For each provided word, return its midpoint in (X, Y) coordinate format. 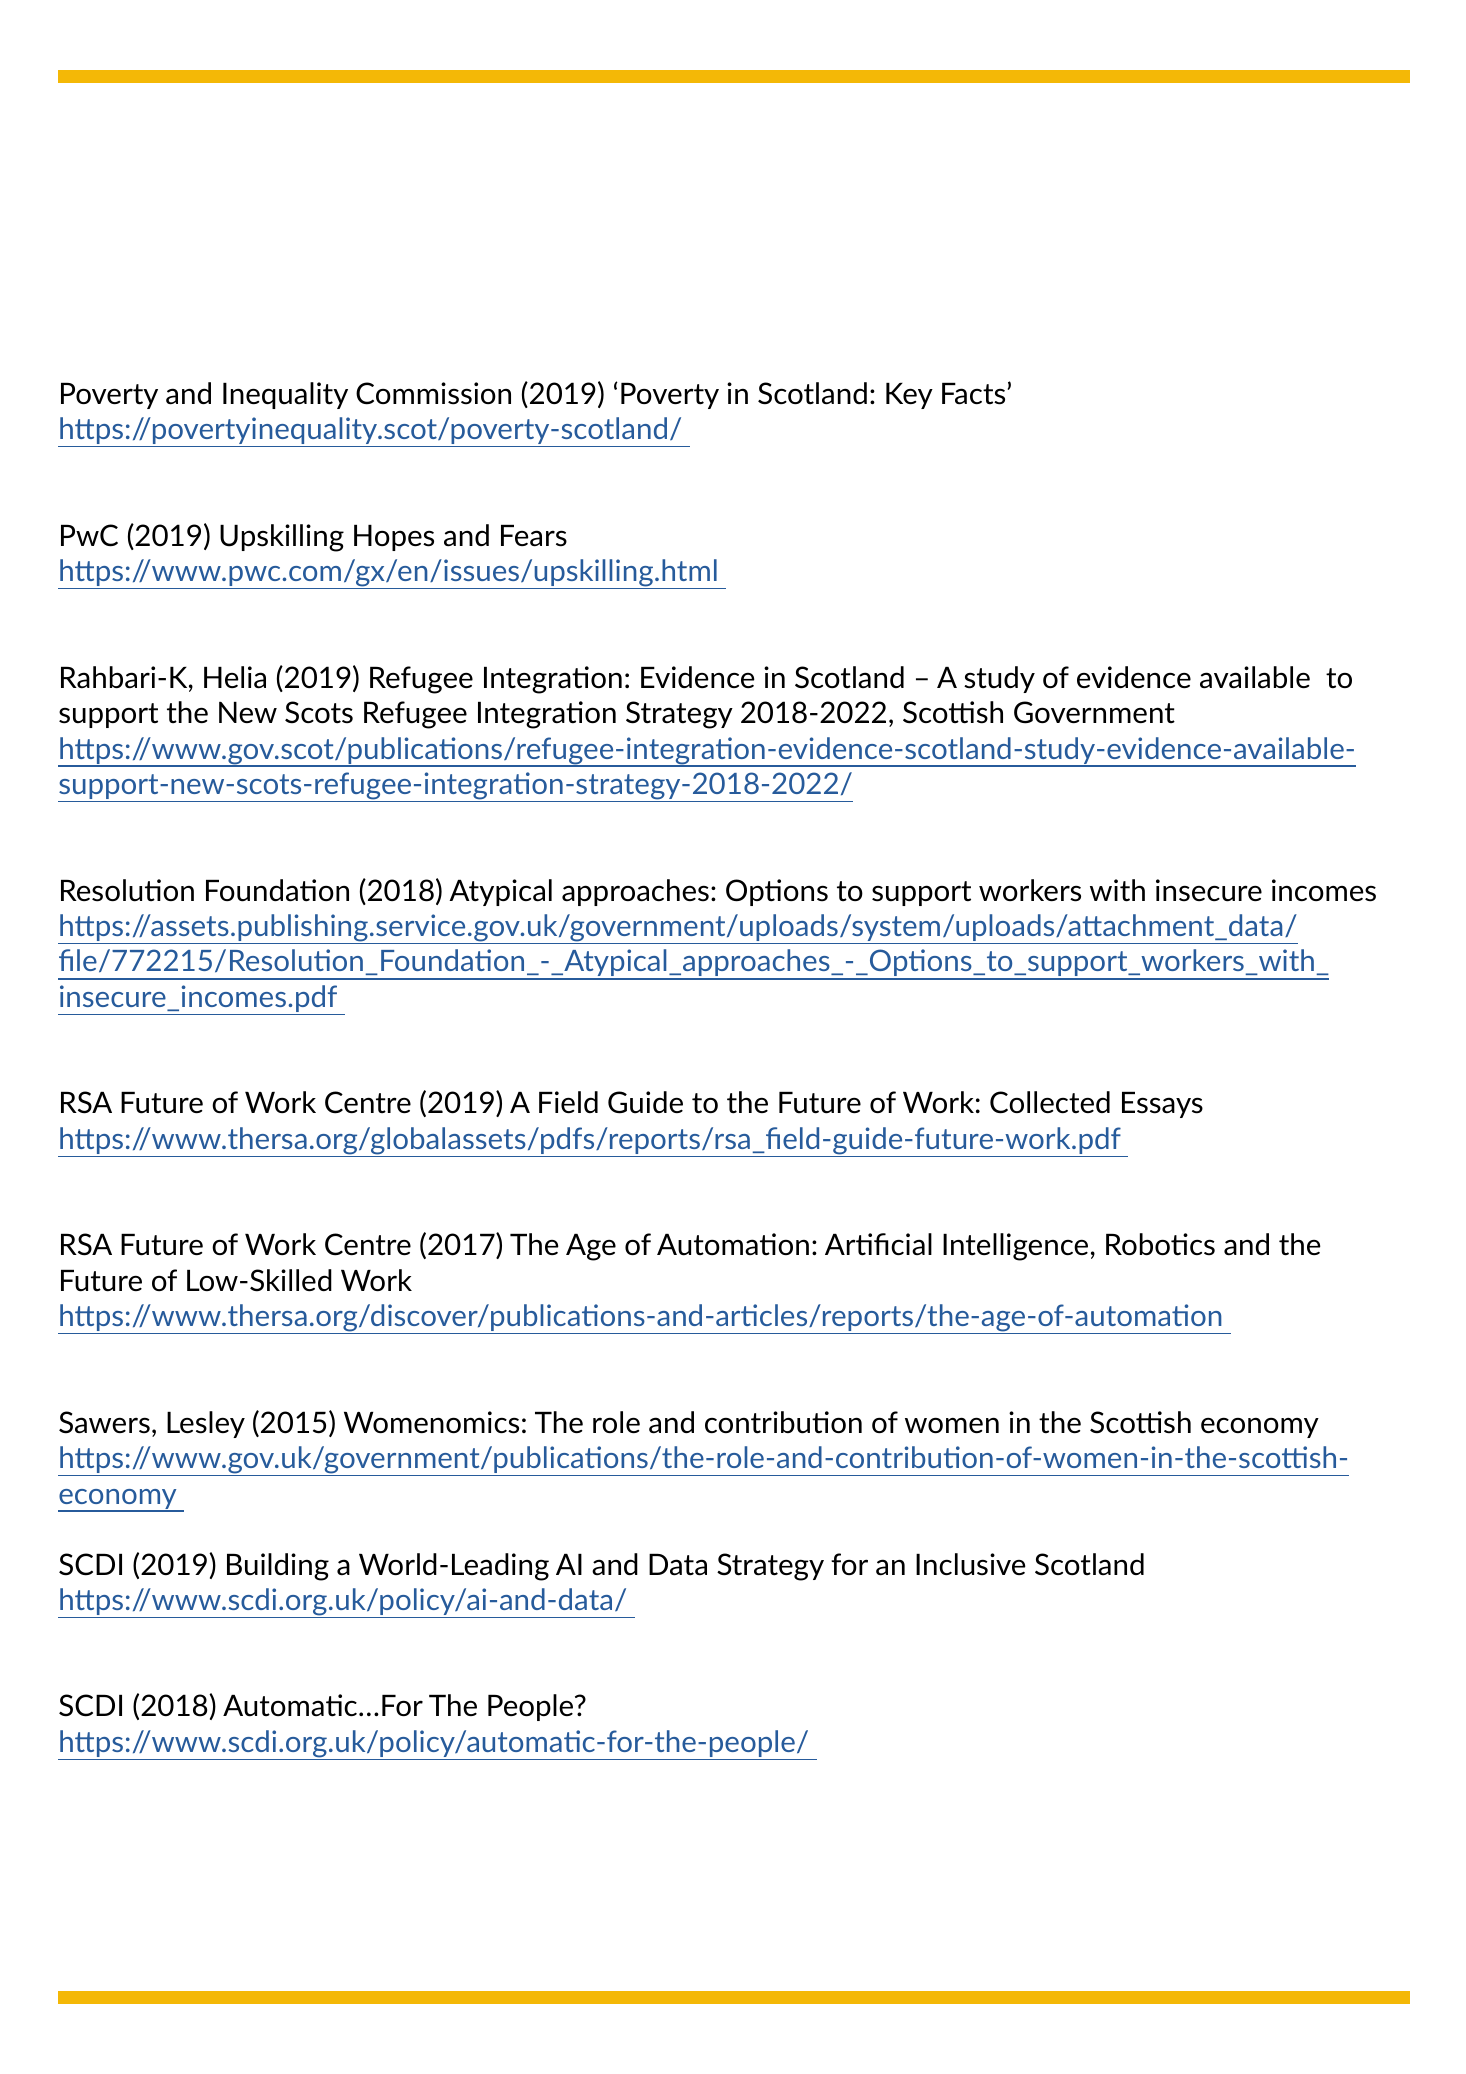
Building (278, 1567)
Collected (1050, 1102)
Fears (534, 536)
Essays (1162, 1105)
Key (909, 396)
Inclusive (971, 1564)
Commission (433, 393)
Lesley (206, 1424)
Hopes (394, 538)
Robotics (1160, 1244)
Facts (973, 394)
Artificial (878, 1244)
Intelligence (1015, 1247)
